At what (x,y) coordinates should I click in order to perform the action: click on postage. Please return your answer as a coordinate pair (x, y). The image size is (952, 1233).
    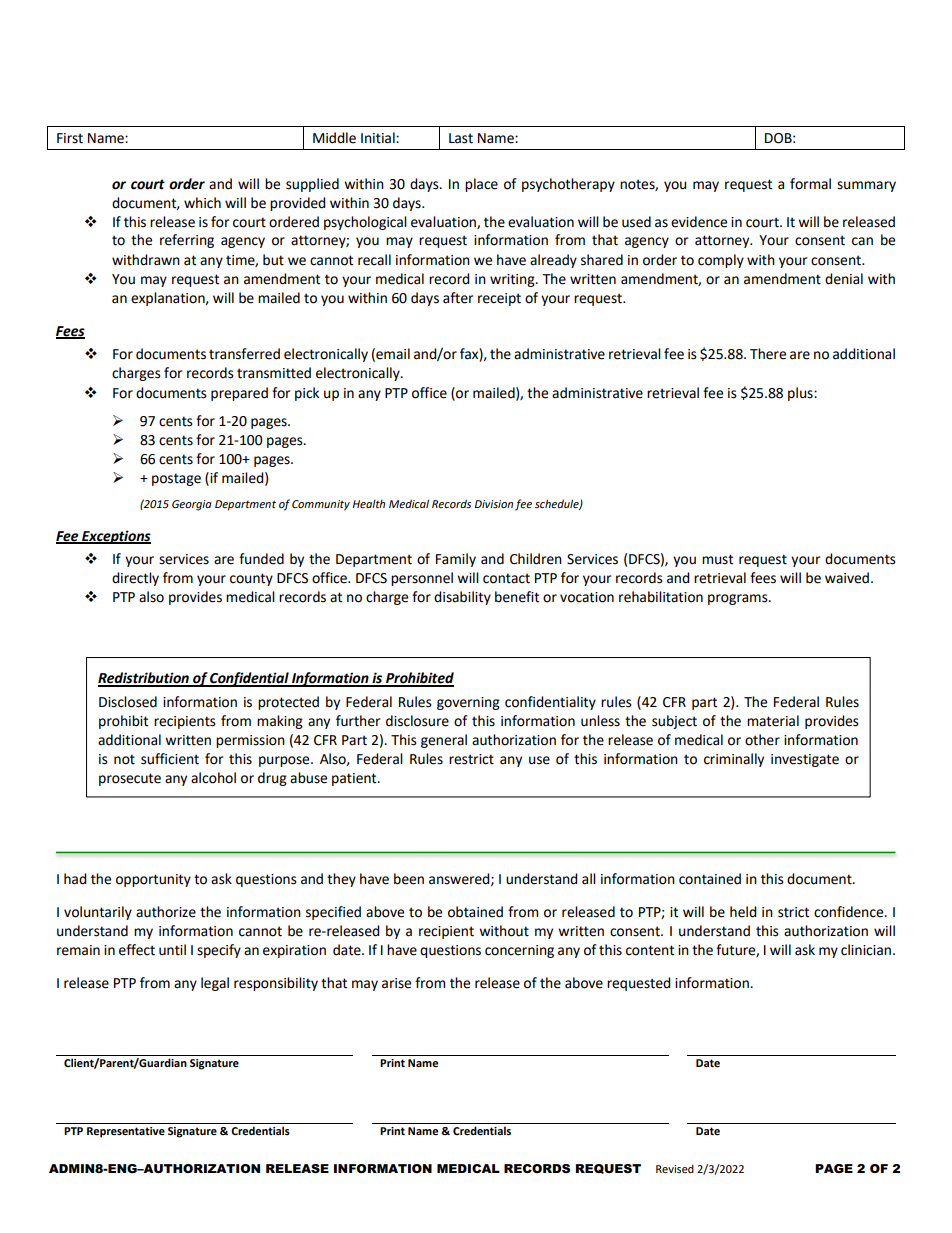
    Looking at the image, I should click on (176, 479).
